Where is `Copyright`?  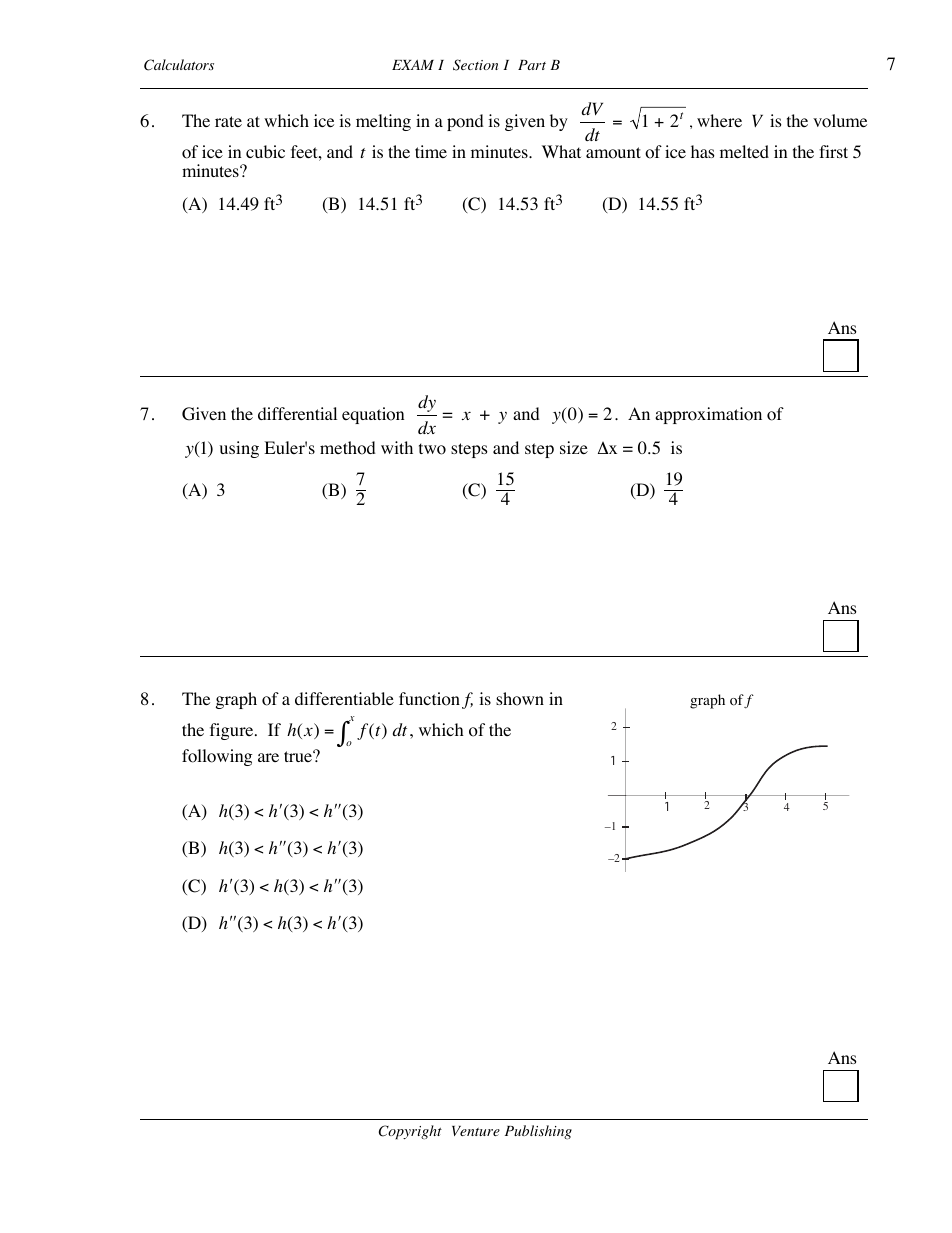 Copyright is located at coordinates (410, 1132).
